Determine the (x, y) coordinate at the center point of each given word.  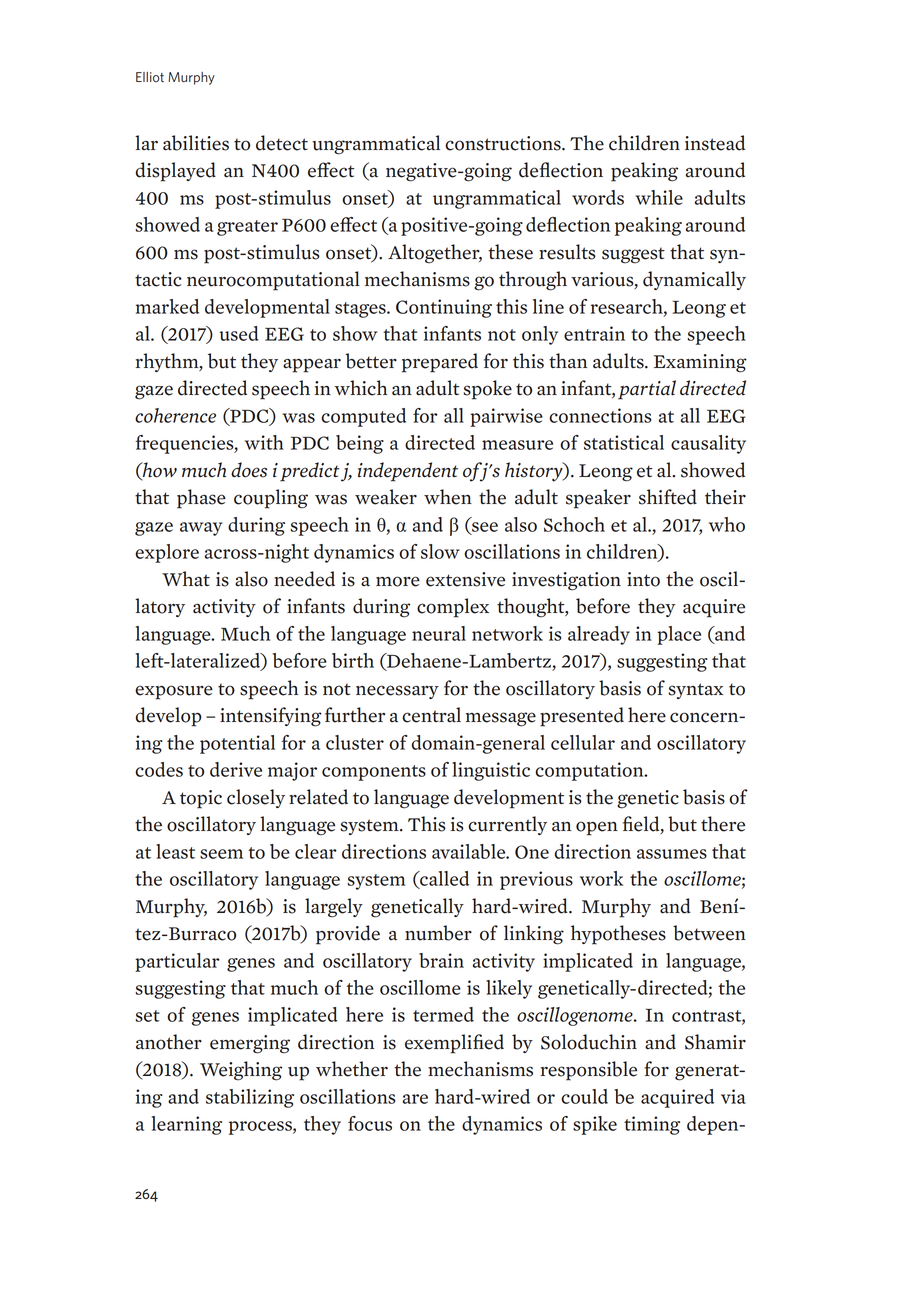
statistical (624, 442)
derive (236, 769)
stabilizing (250, 1098)
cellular (583, 742)
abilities (196, 143)
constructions (504, 143)
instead (715, 143)
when (448, 497)
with (264, 442)
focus (370, 1123)
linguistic (491, 771)
